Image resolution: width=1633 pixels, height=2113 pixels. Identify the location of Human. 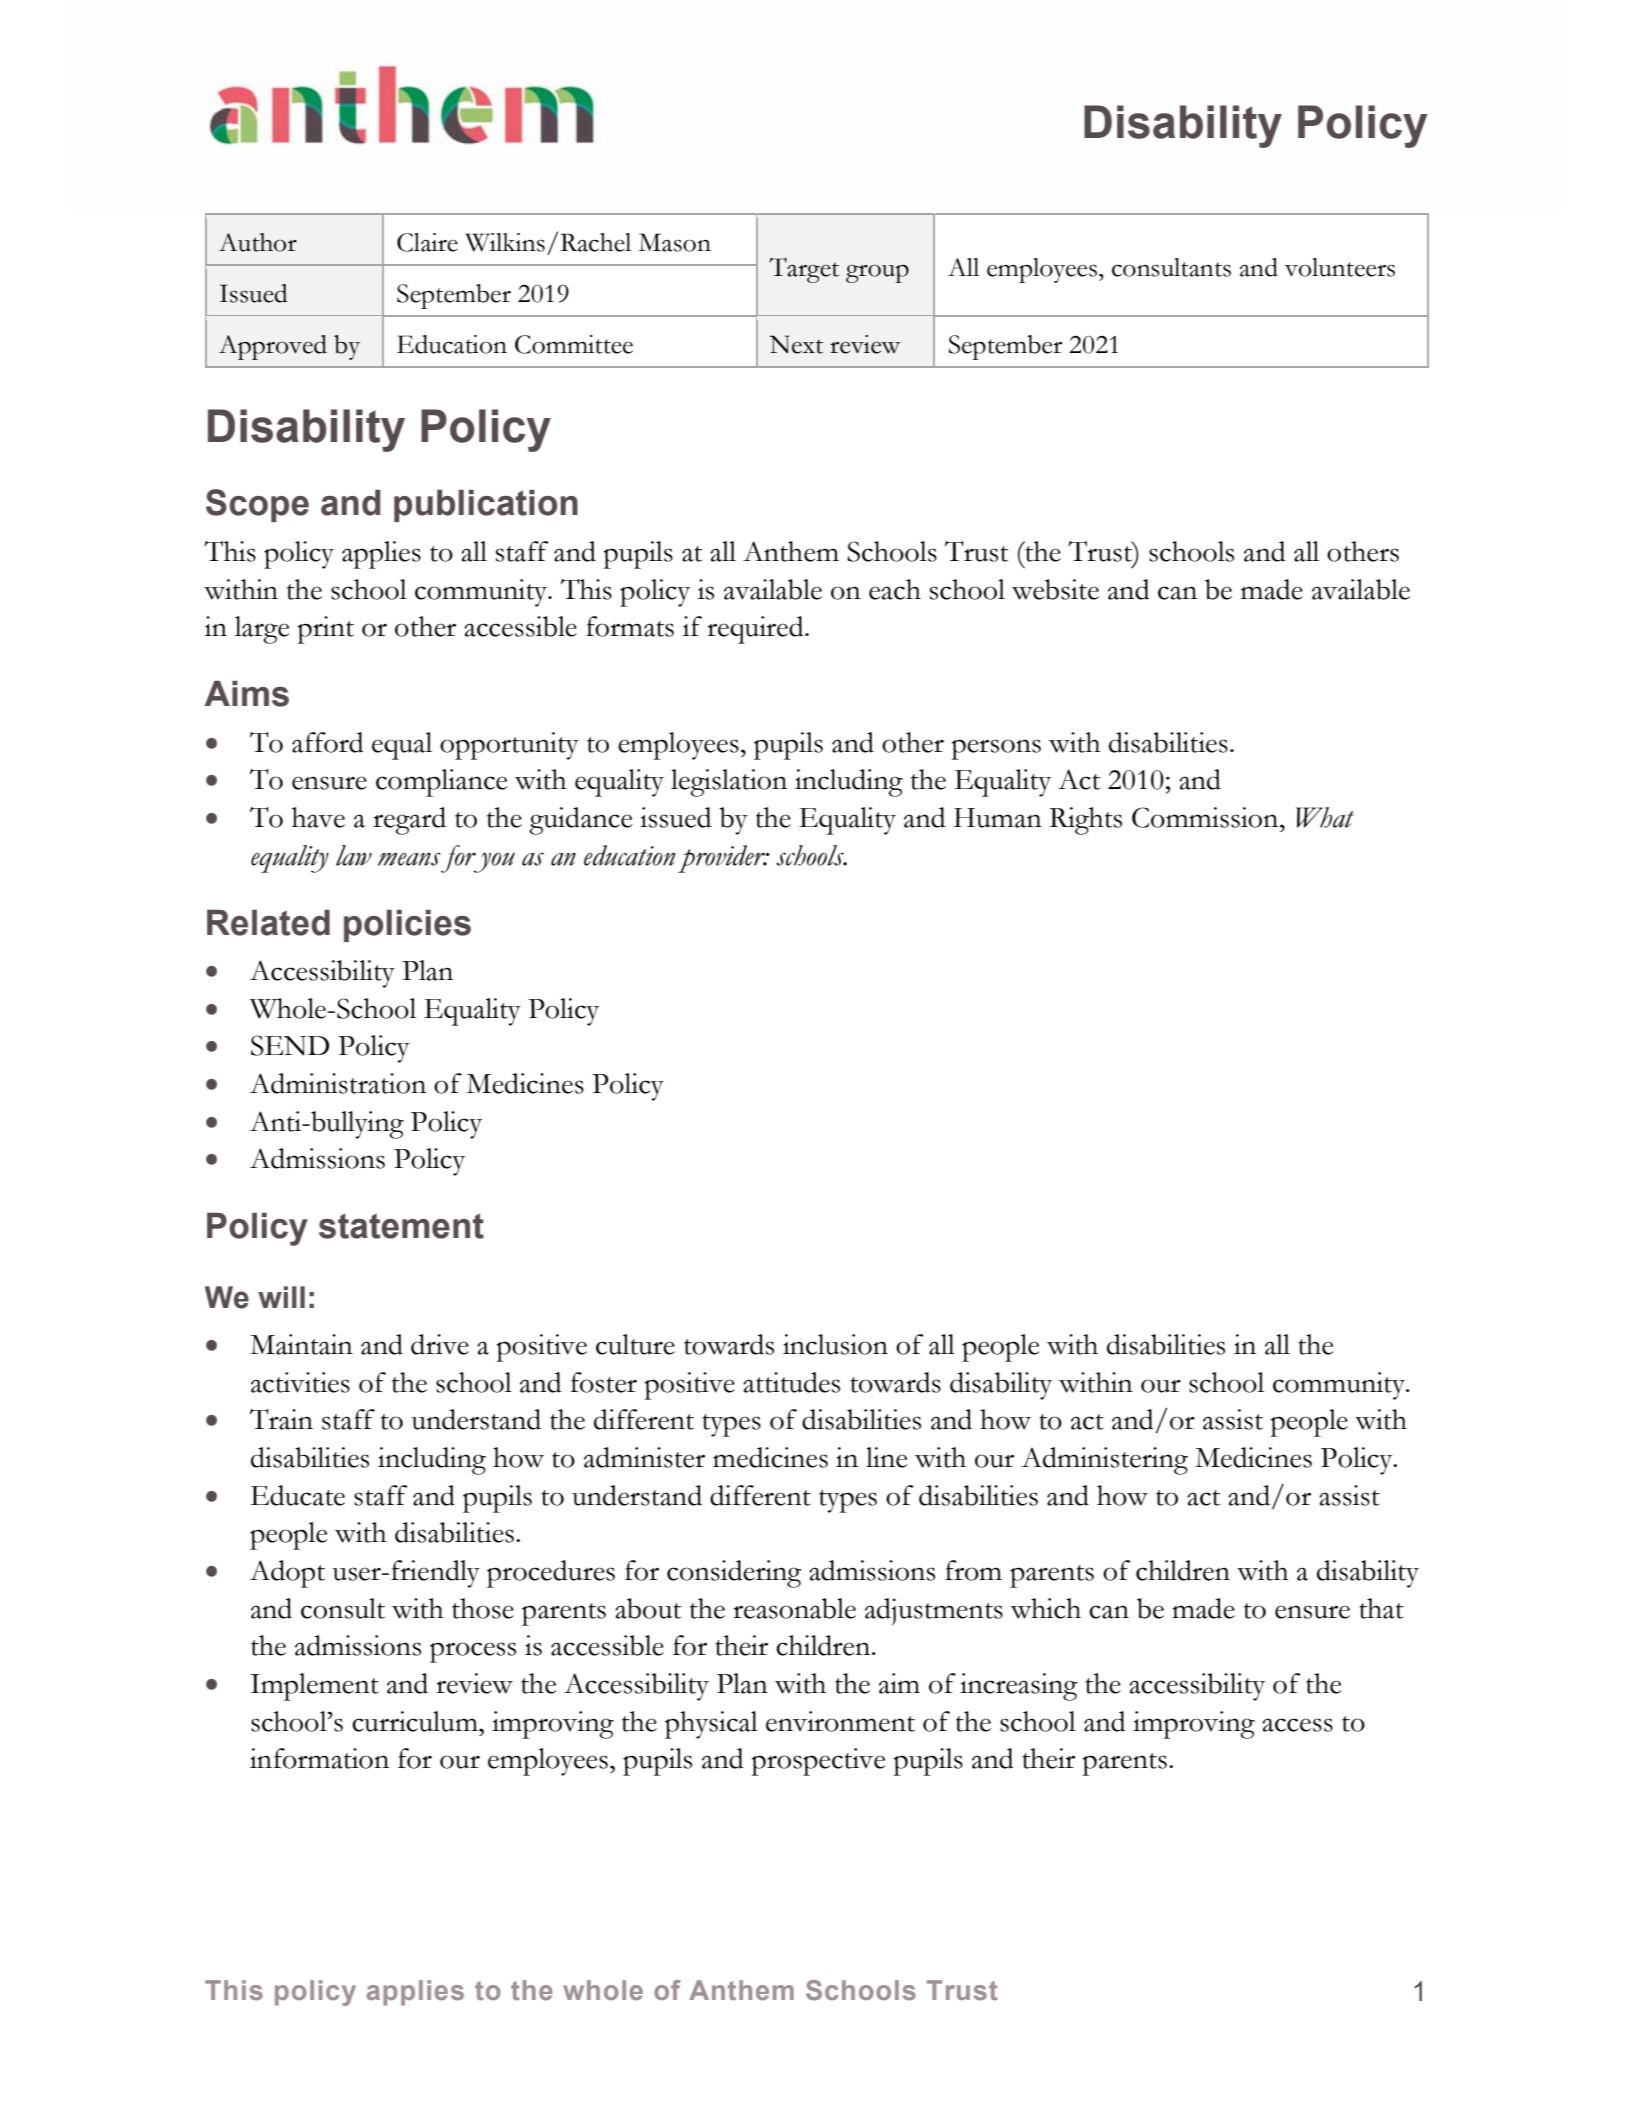
(998, 818).
